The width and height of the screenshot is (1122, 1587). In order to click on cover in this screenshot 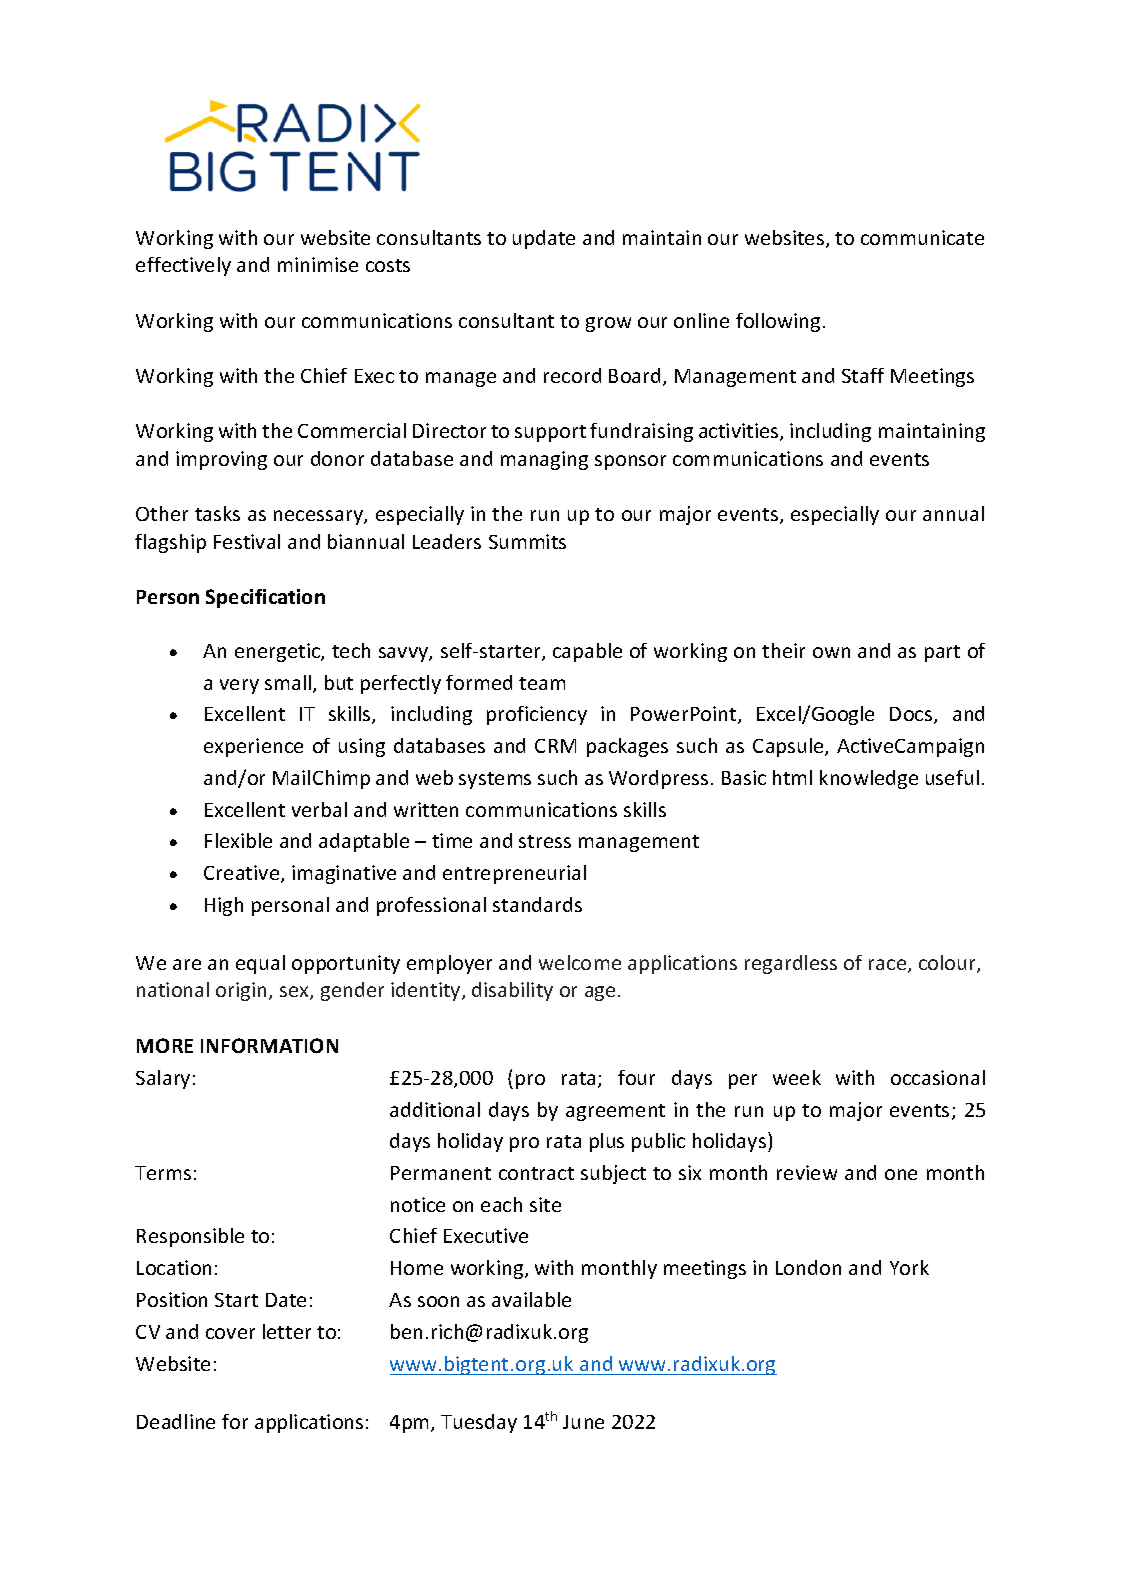, I will do `click(230, 1333)`.
